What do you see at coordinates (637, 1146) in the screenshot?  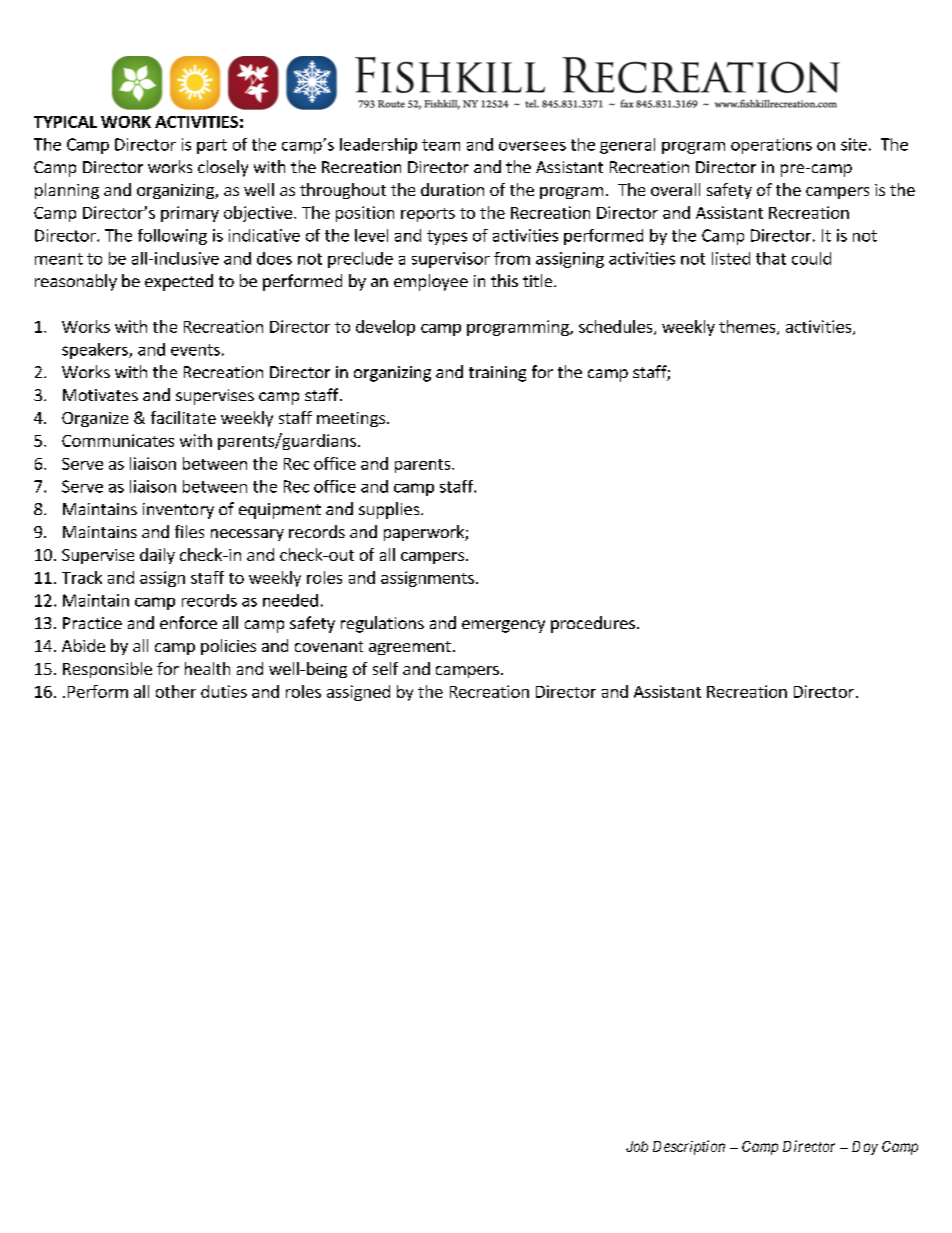 I see `Job` at bounding box center [637, 1146].
